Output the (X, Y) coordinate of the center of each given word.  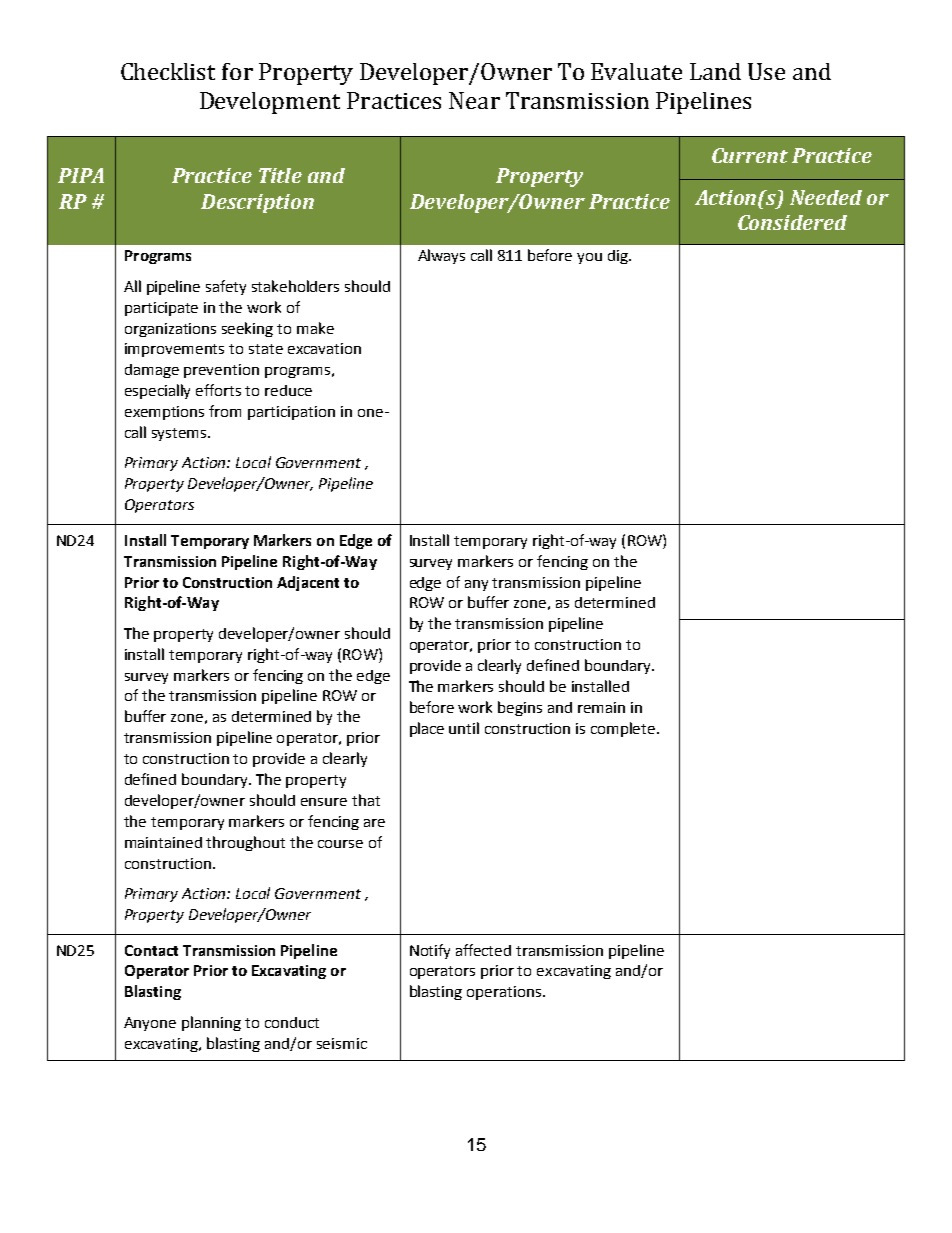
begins (520, 708)
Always (441, 256)
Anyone (150, 1024)
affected (483, 950)
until (464, 728)
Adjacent (308, 583)
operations (505, 993)
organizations (170, 330)
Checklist (168, 71)
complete (624, 729)
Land (715, 71)
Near (474, 100)
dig (619, 257)
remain (601, 707)
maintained (163, 842)
